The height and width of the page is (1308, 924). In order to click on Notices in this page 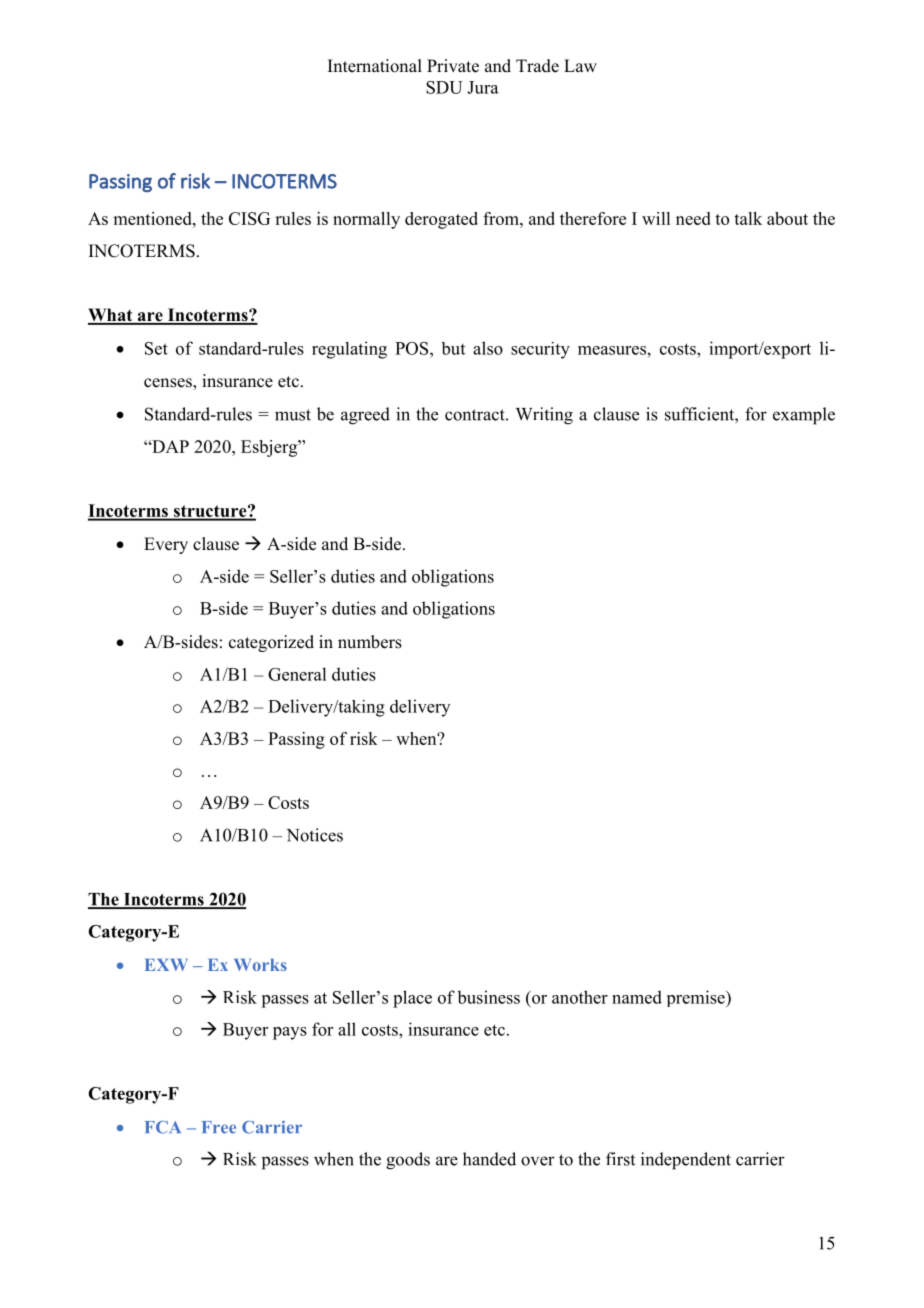, I will do `click(314, 835)`.
